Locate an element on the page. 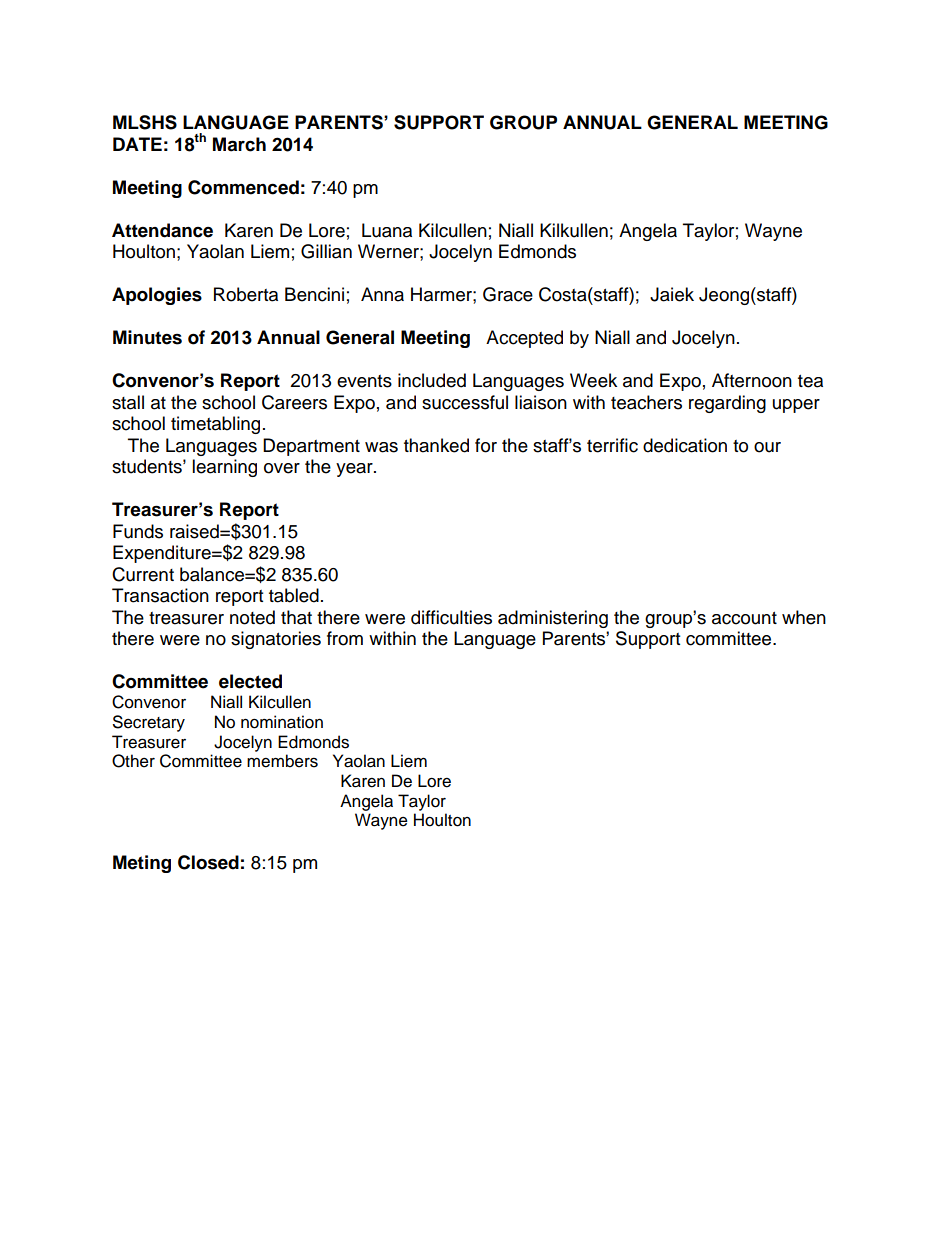 The image size is (952, 1233). Closed is located at coordinates (208, 862).
